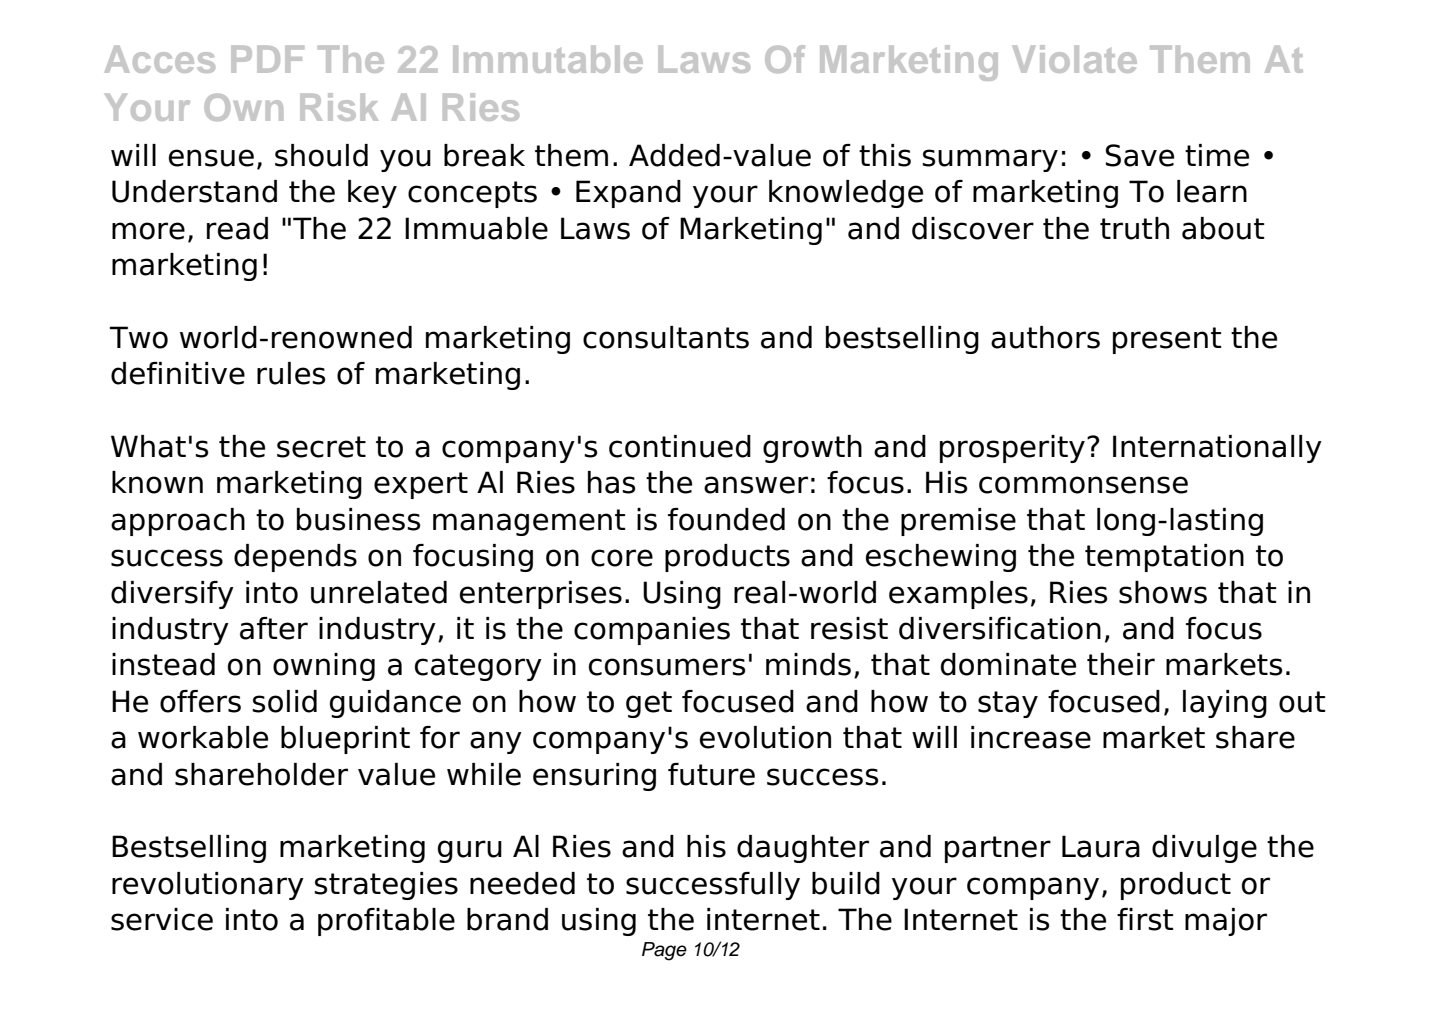  I want to click on Violate, so click(1075, 59).
